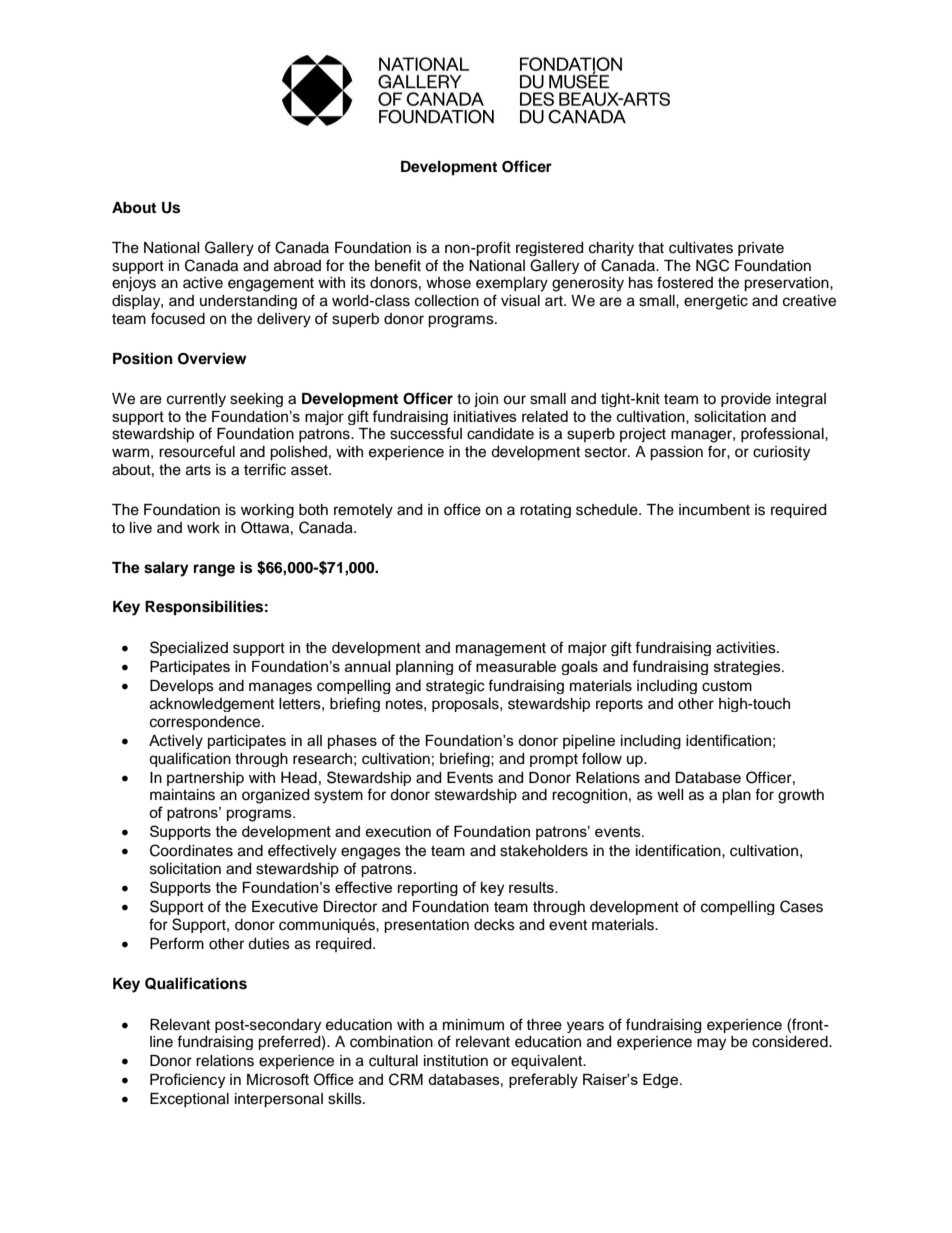 The height and width of the document is (1233, 952). I want to click on well, so click(670, 795).
